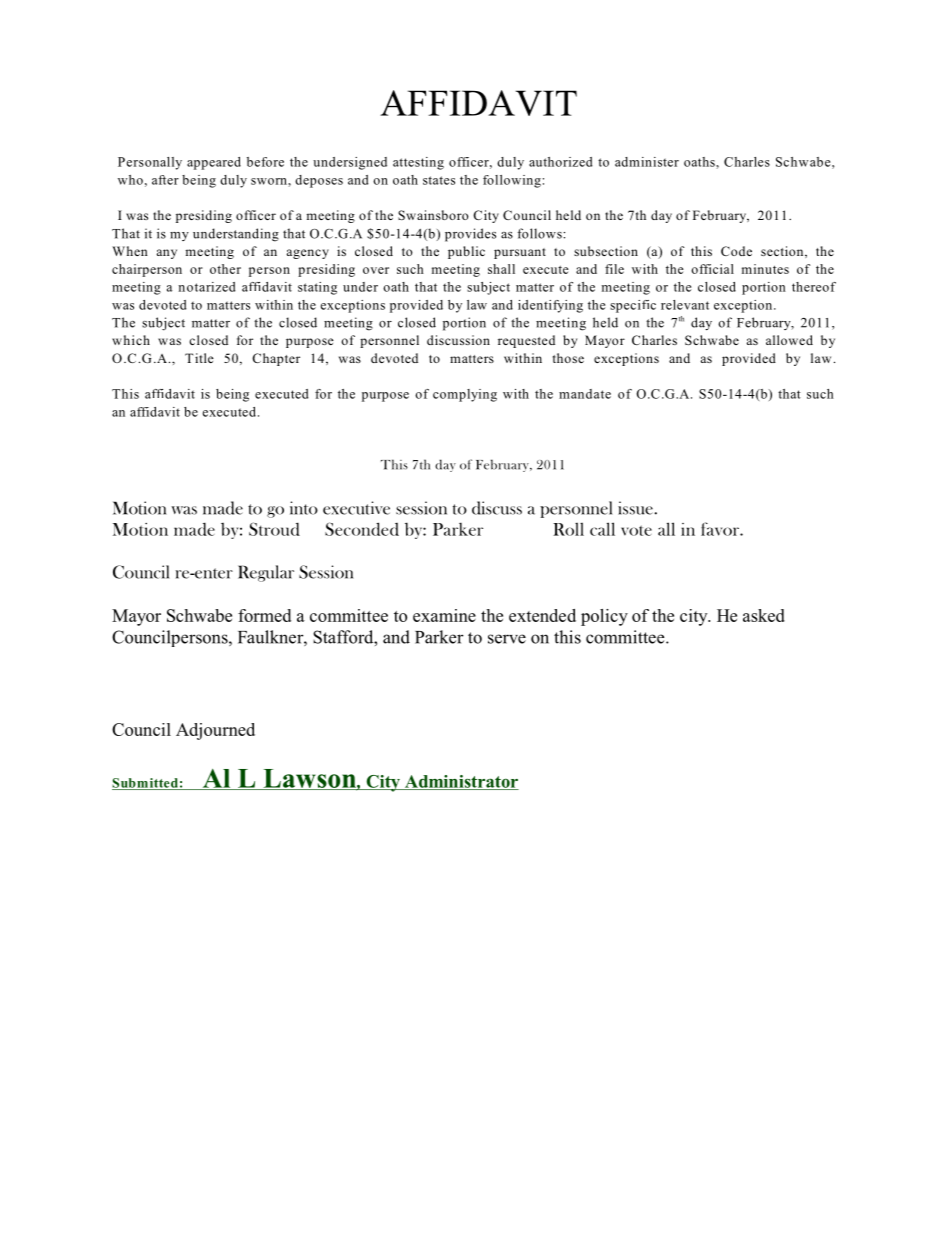 Image resolution: width=952 pixels, height=1233 pixels. Describe the element at coordinates (636, 508) in the screenshot. I see `issue` at that location.
